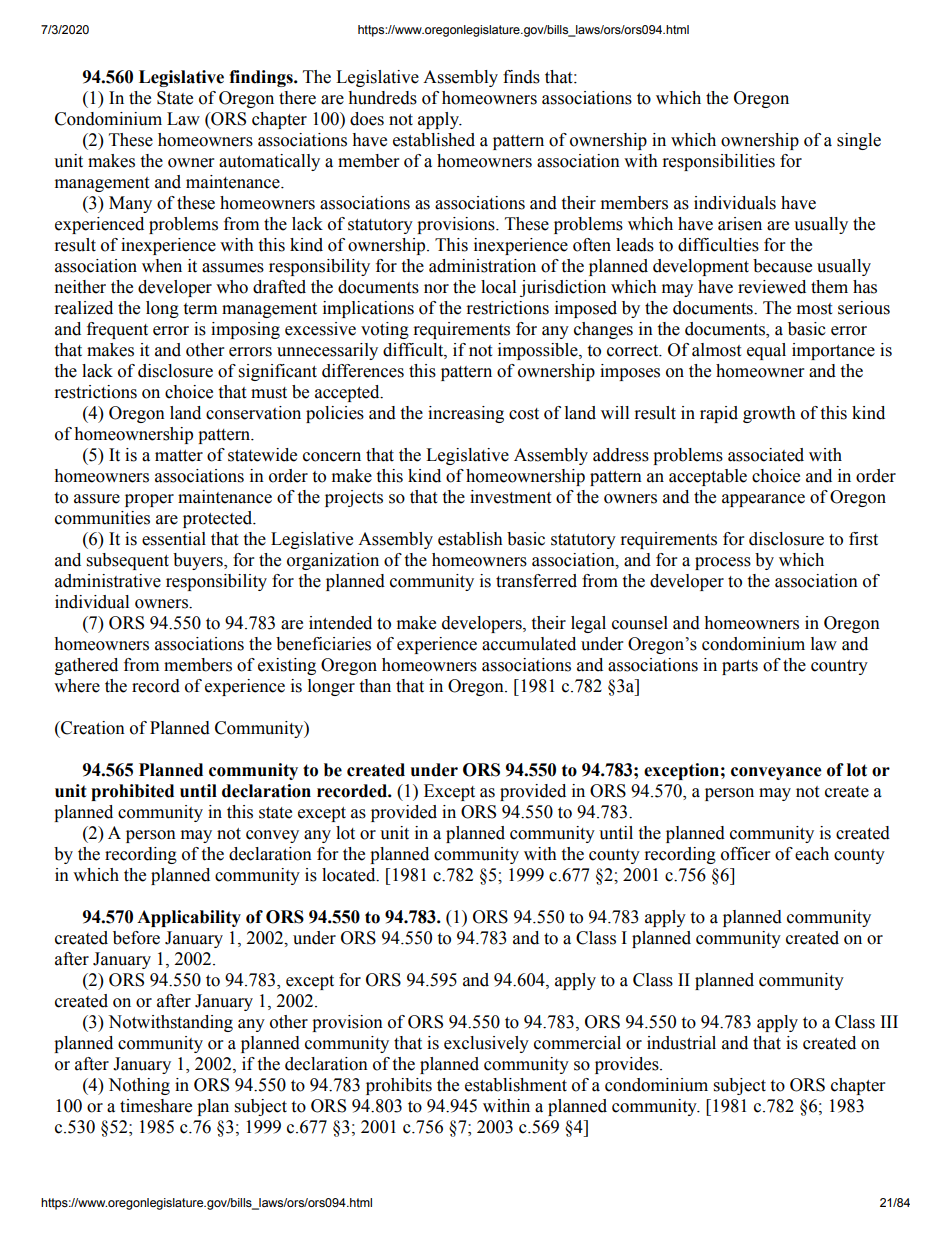 This screenshot has width=952, height=1233. Describe the element at coordinates (521, 77) in the screenshot. I see `finds` at that location.
